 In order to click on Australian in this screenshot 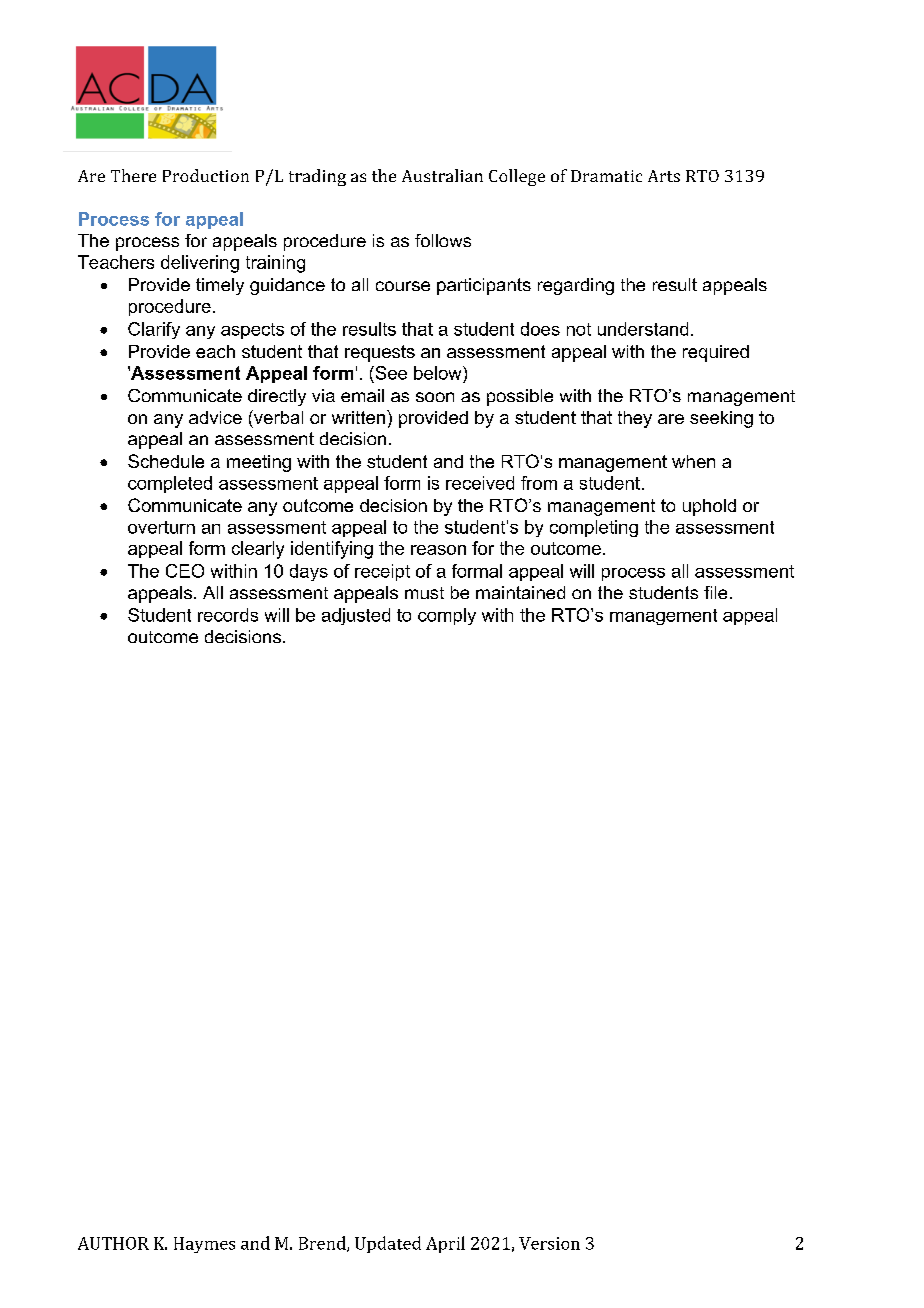, I will do `click(442, 175)`.
